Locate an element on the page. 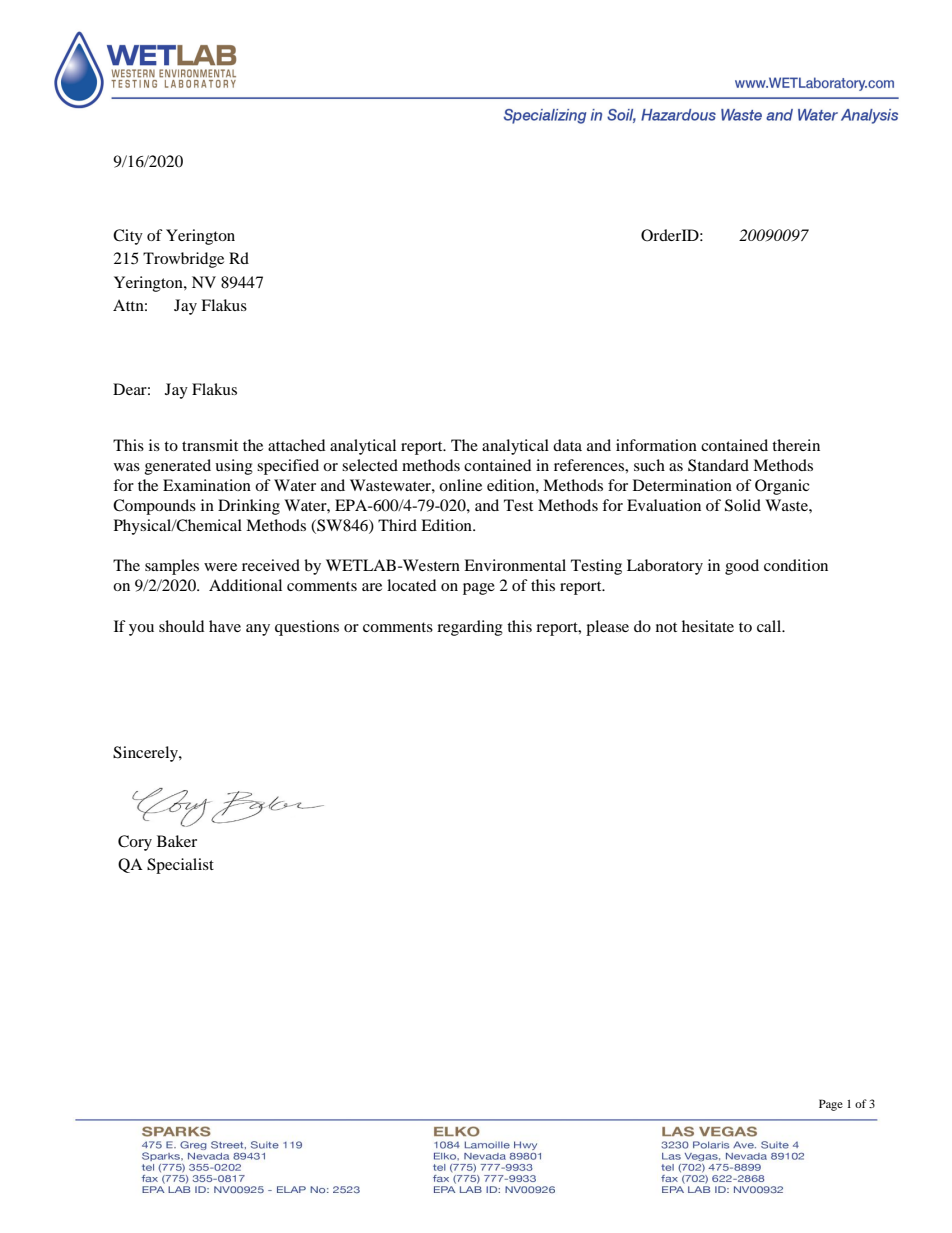 This image has width=952, height=1233. Baker is located at coordinates (177, 841).
